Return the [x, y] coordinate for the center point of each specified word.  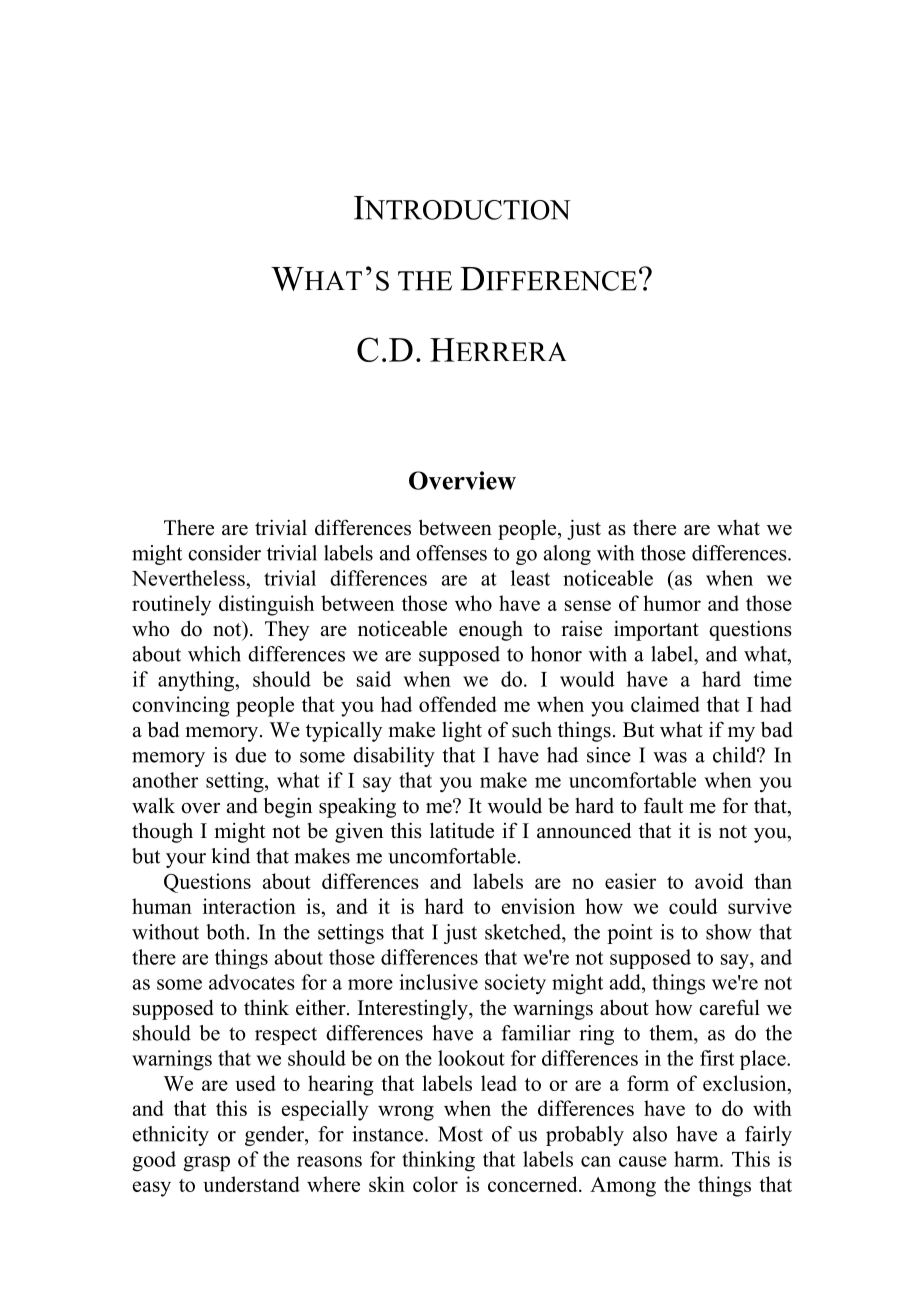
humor [672, 603]
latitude [462, 830]
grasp [206, 1164]
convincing [181, 706]
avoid [719, 881]
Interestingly [414, 1009]
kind [230, 856]
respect [286, 1036]
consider [224, 553]
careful [729, 1007]
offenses [451, 553]
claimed [665, 704]
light [462, 731]
